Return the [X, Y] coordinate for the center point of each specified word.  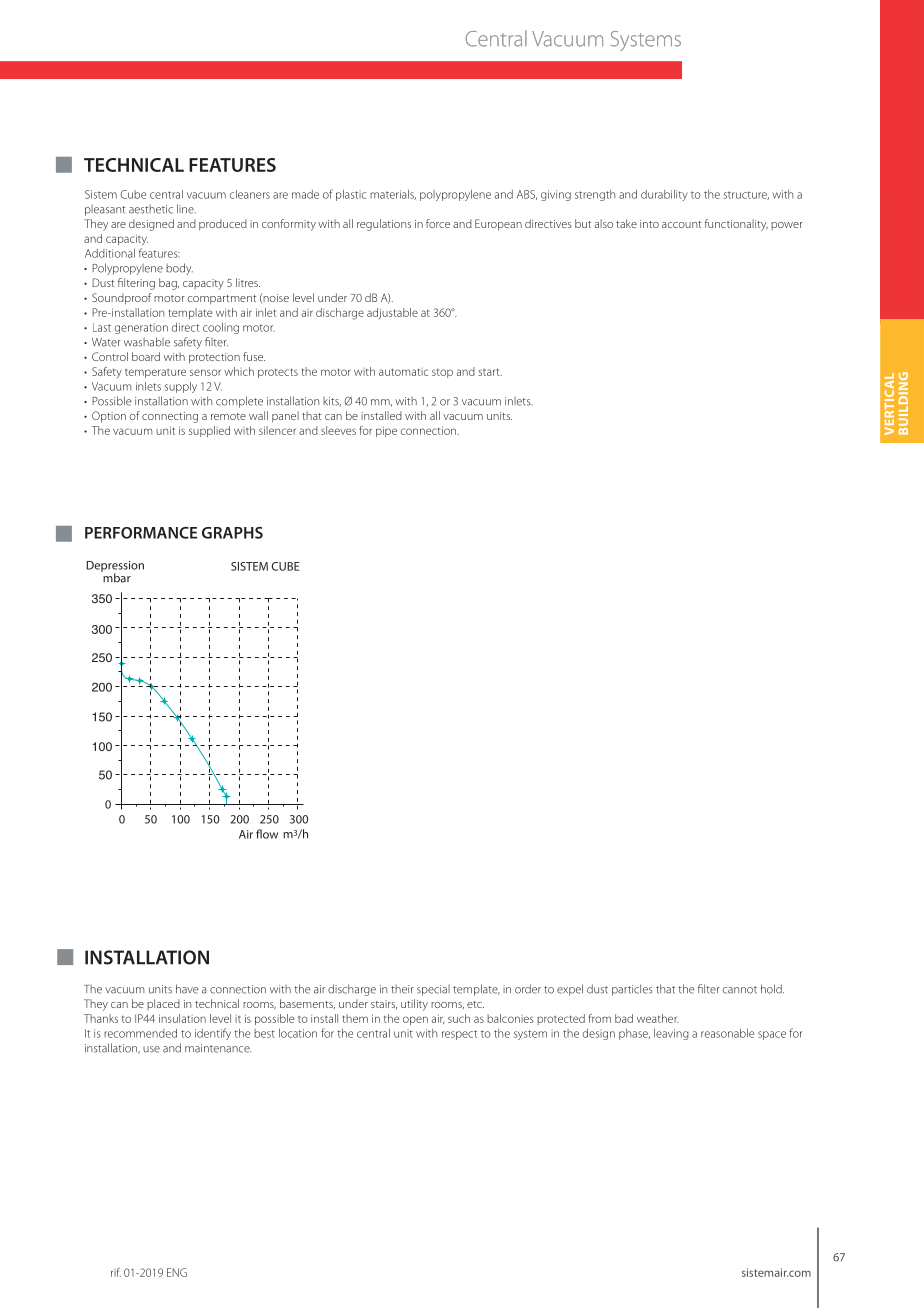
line [186, 209]
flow [267, 834]
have [187, 989]
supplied [209, 431]
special [433, 990]
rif [116, 1272]
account [682, 224]
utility [414, 1005]
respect [459, 1035]
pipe [386, 431]
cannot [740, 990]
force [438, 223]
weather [658, 1018]
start [490, 372]
